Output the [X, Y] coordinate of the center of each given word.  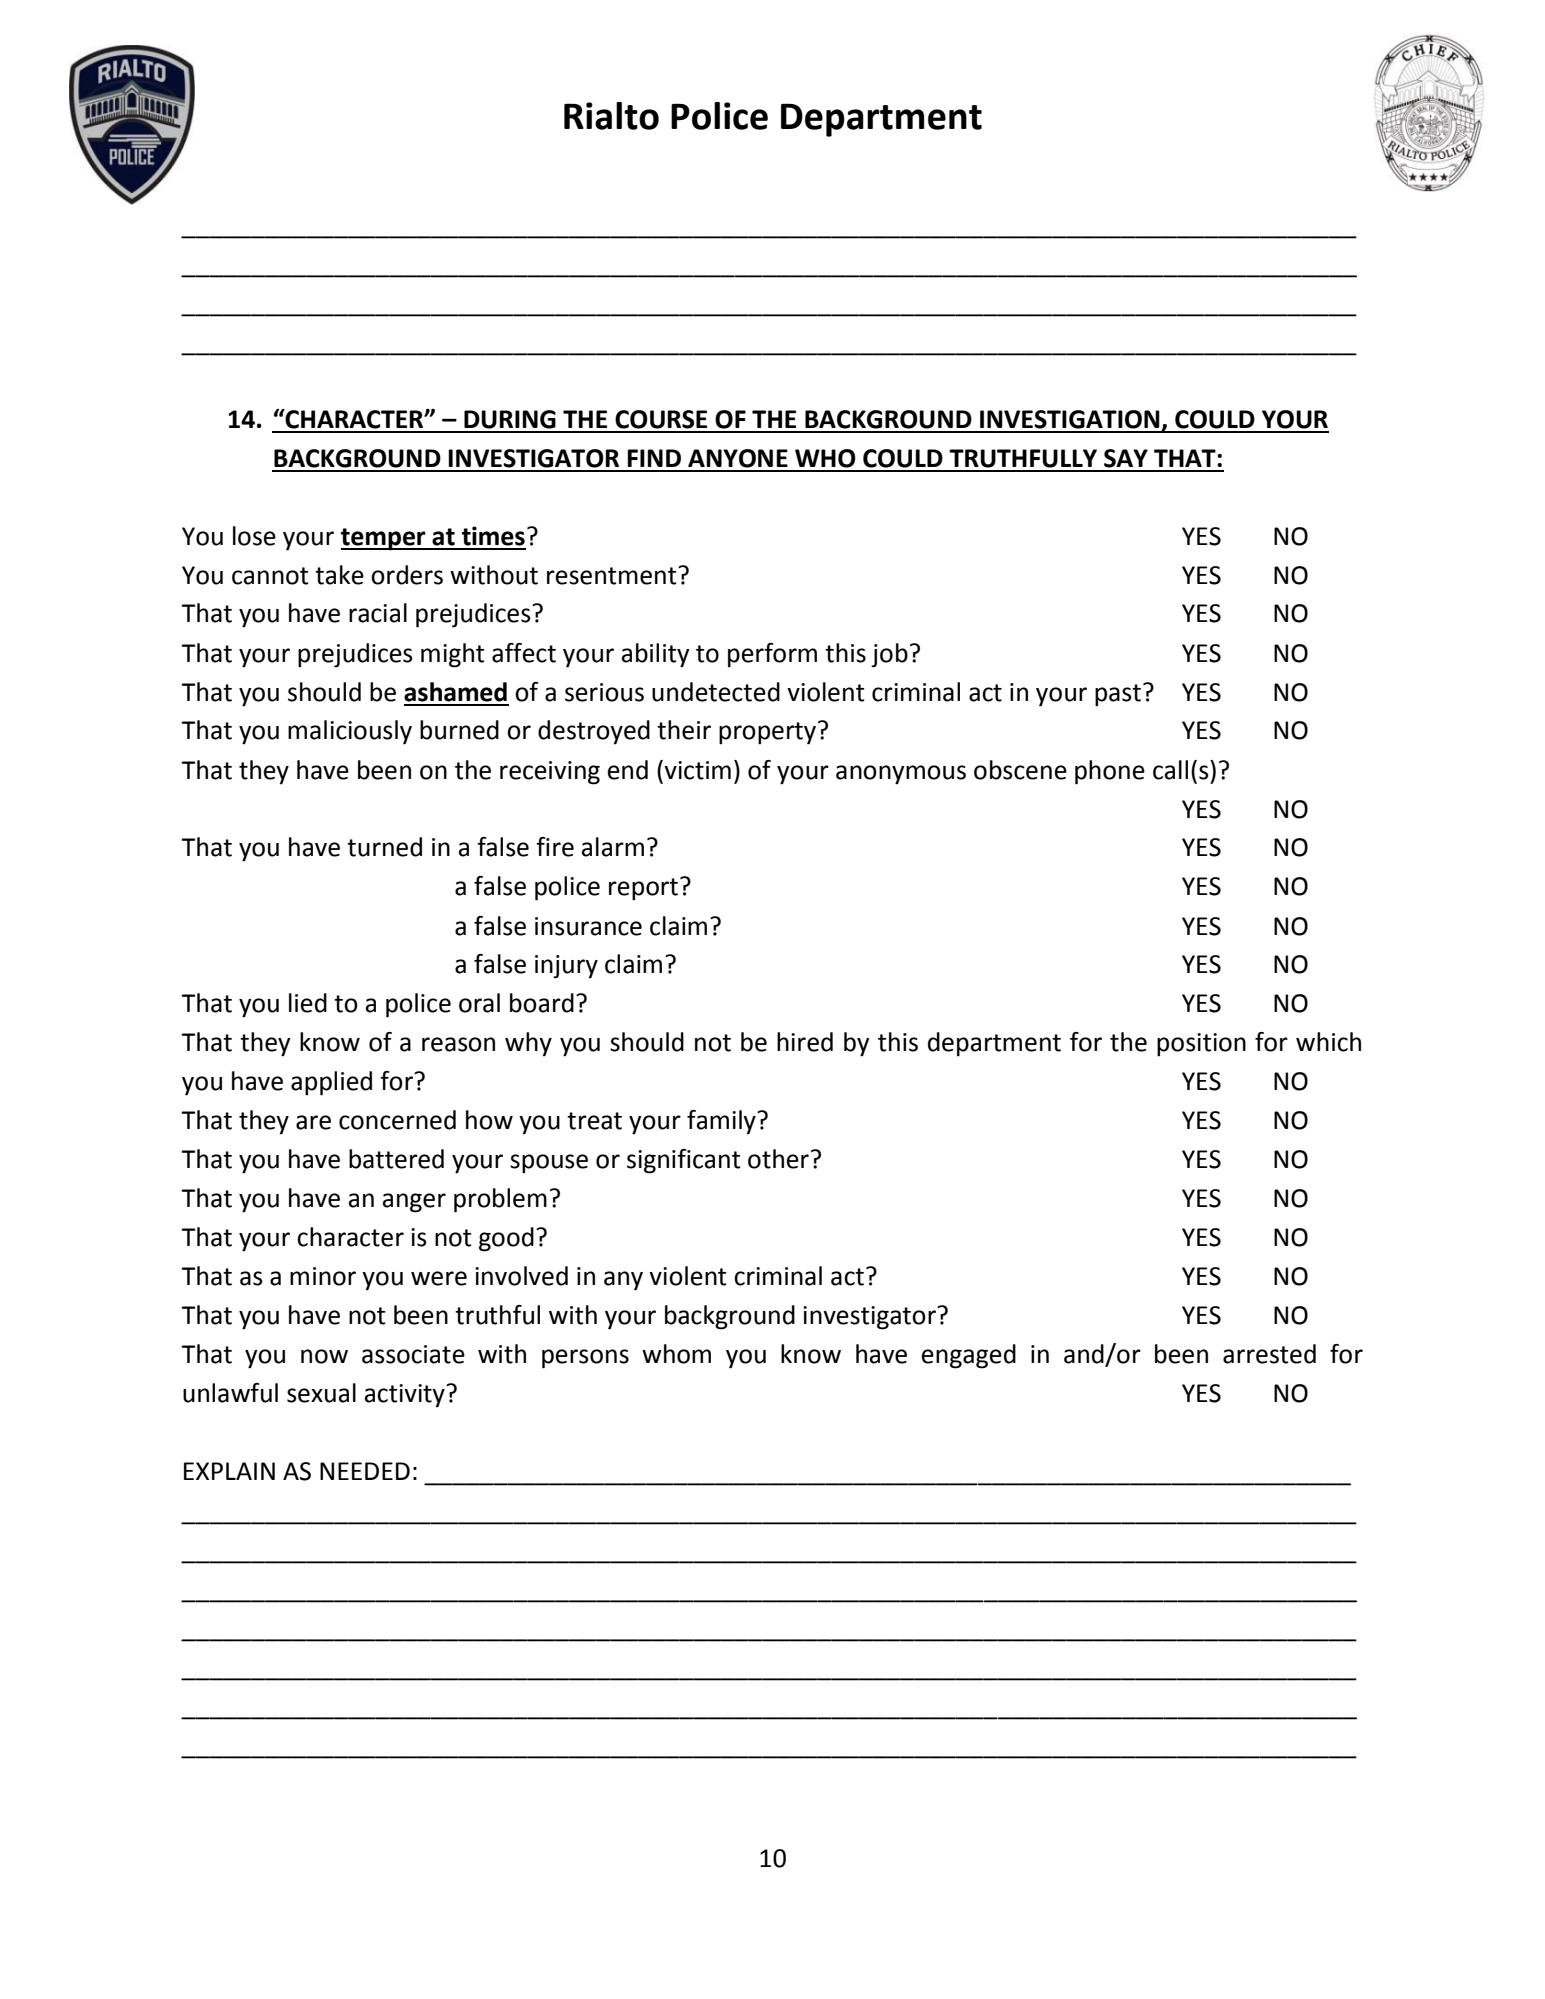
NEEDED [365, 1471]
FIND [654, 458]
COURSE [661, 419]
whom [676, 1354]
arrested [1269, 1354]
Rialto [611, 116]
